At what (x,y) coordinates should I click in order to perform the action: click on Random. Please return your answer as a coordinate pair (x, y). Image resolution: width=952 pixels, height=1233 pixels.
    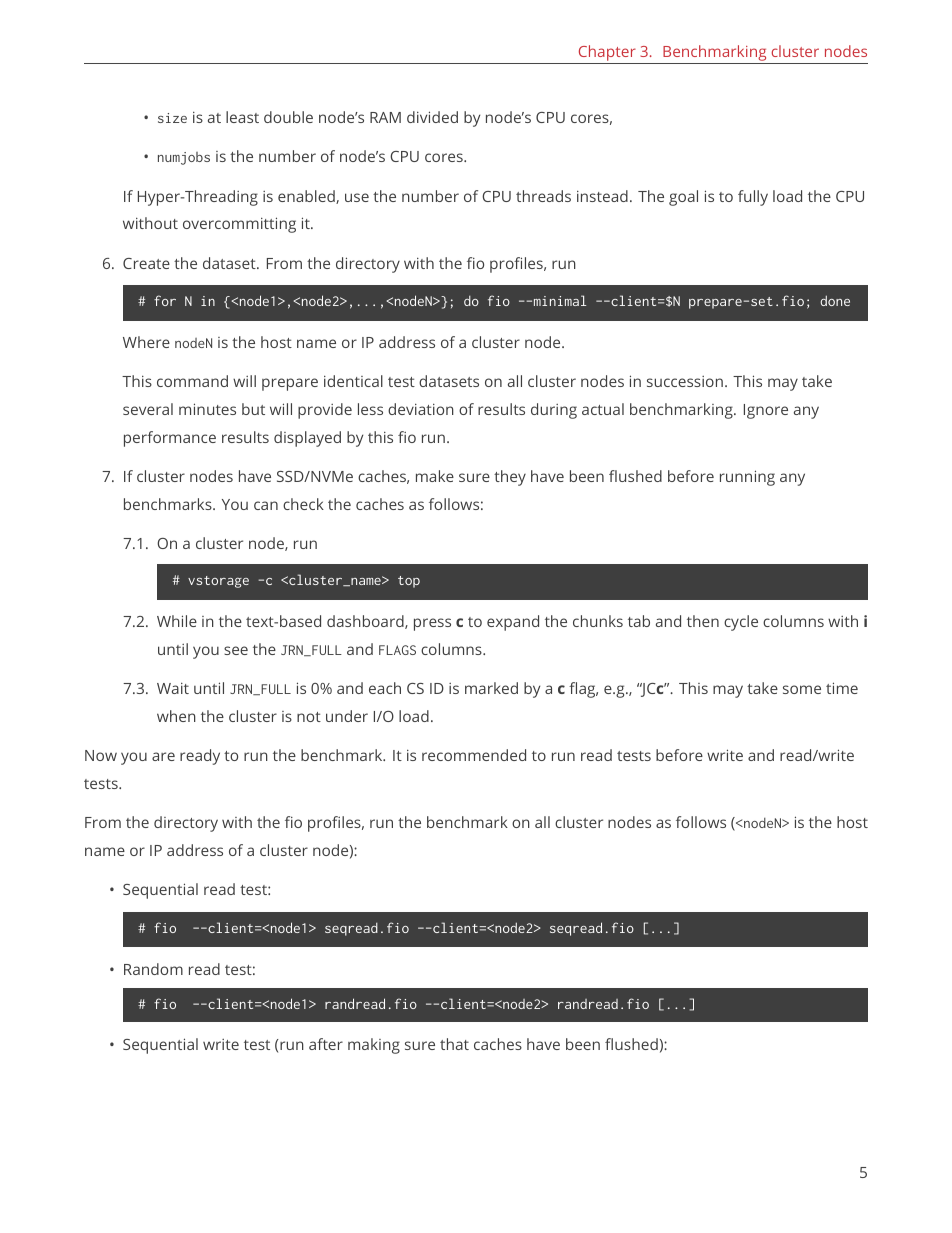
    Looking at the image, I should click on (153, 969).
